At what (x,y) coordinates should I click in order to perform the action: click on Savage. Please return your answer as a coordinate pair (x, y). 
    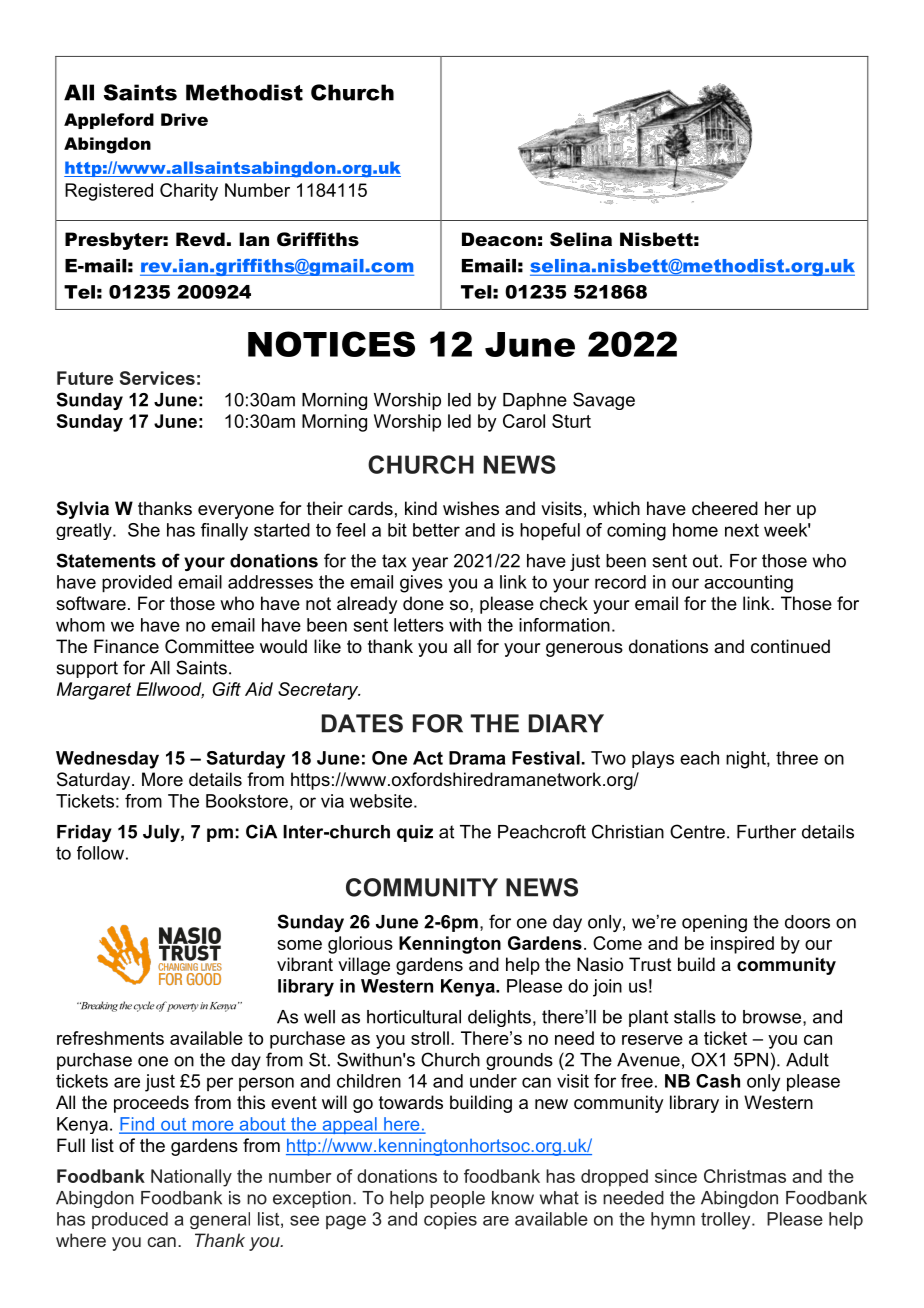
    Looking at the image, I should click on (604, 401).
